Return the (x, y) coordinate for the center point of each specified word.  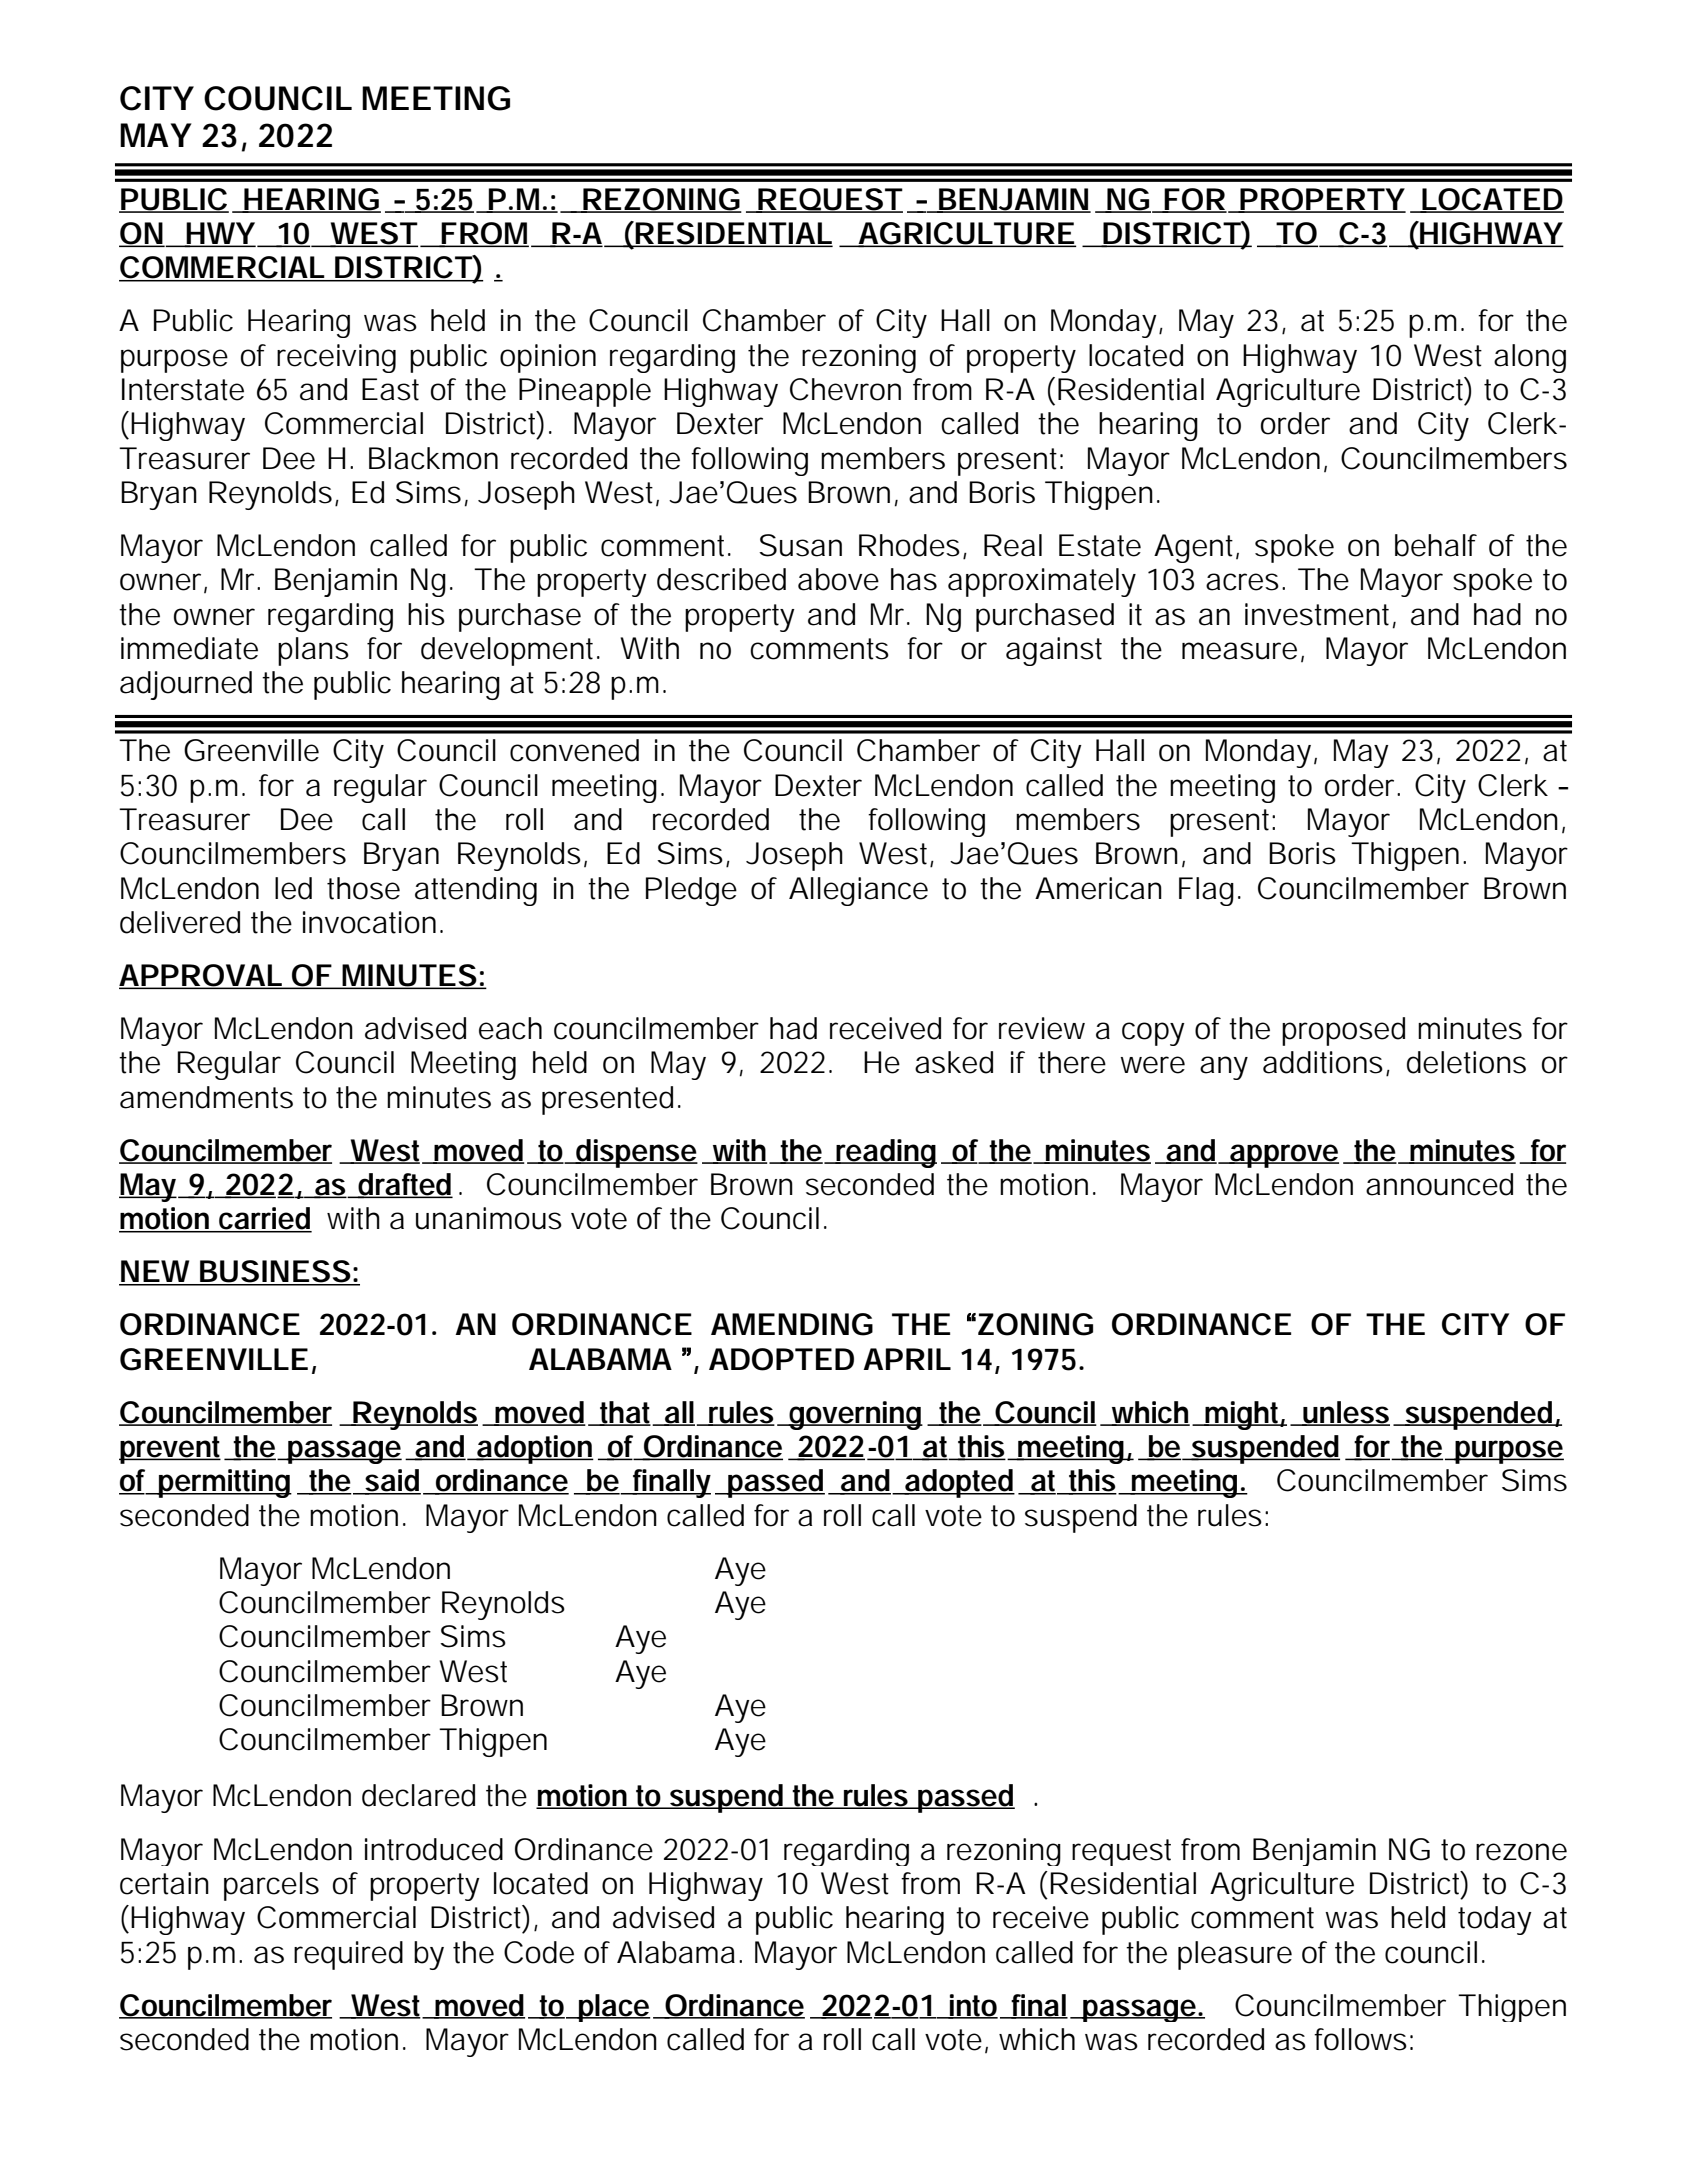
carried (264, 1219)
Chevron (845, 389)
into (973, 2006)
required (348, 1955)
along (1530, 358)
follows (1360, 2039)
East (390, 389)
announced (1439, 1184)
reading (886, 1153)
